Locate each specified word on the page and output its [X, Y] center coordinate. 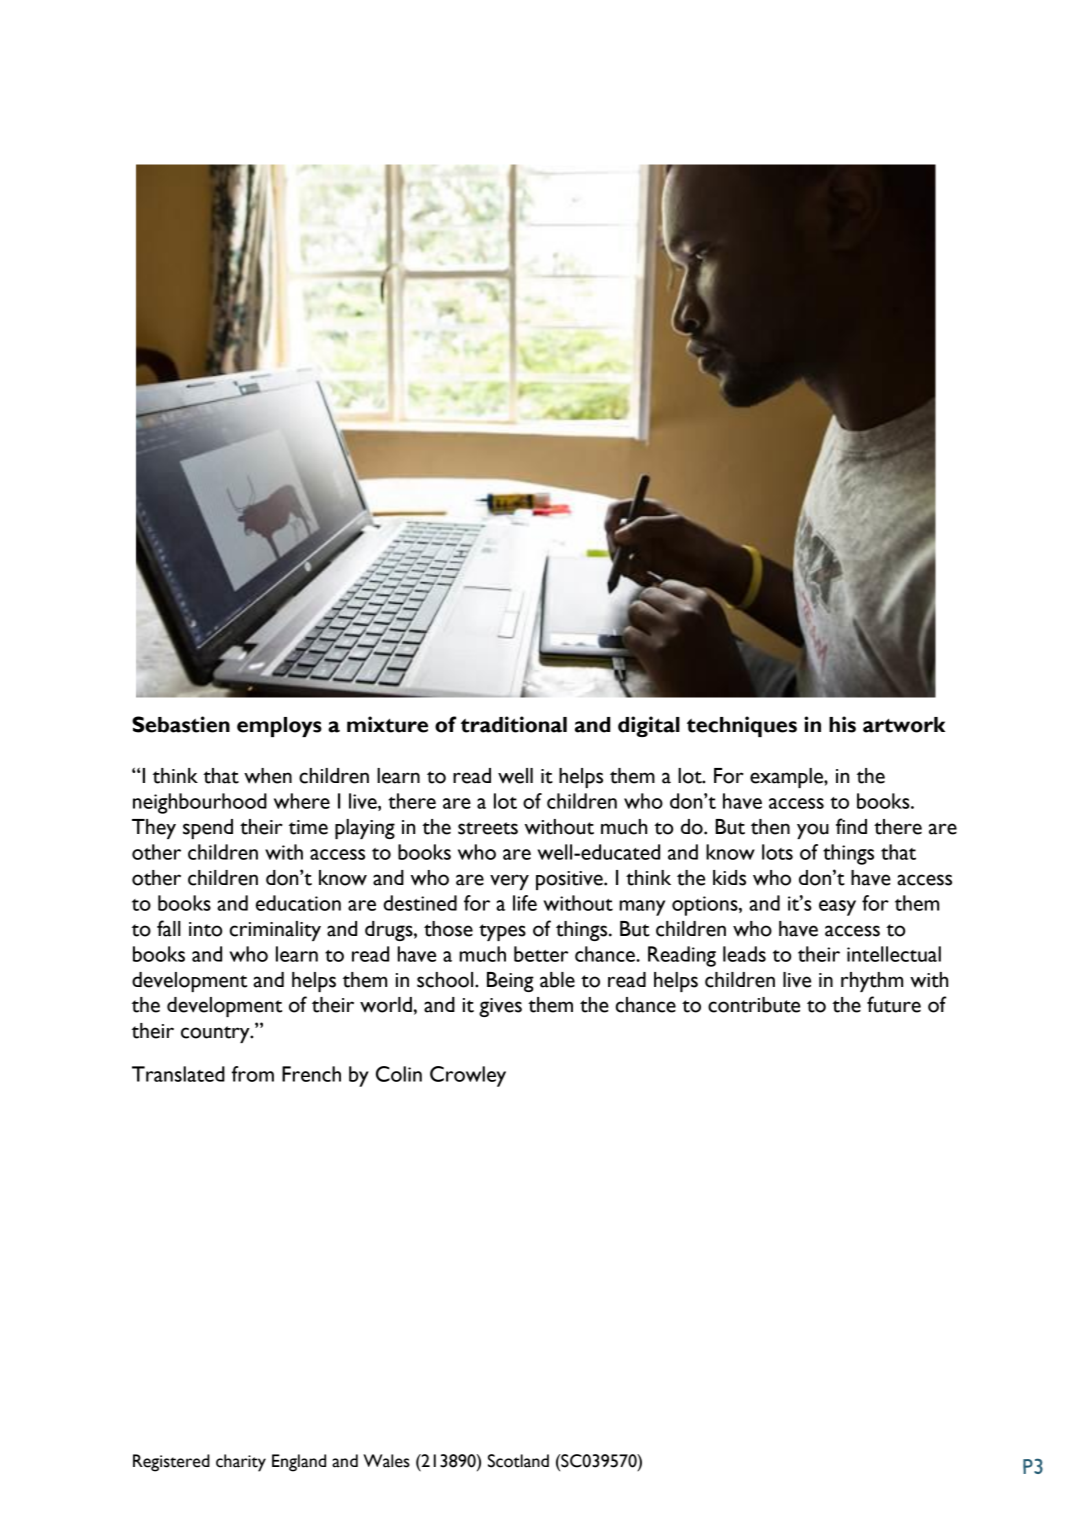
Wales [386, 1461]
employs [279, 727]
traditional [514, 724]
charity [241, 1463]
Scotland [518, 1461]
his [842, 724]
